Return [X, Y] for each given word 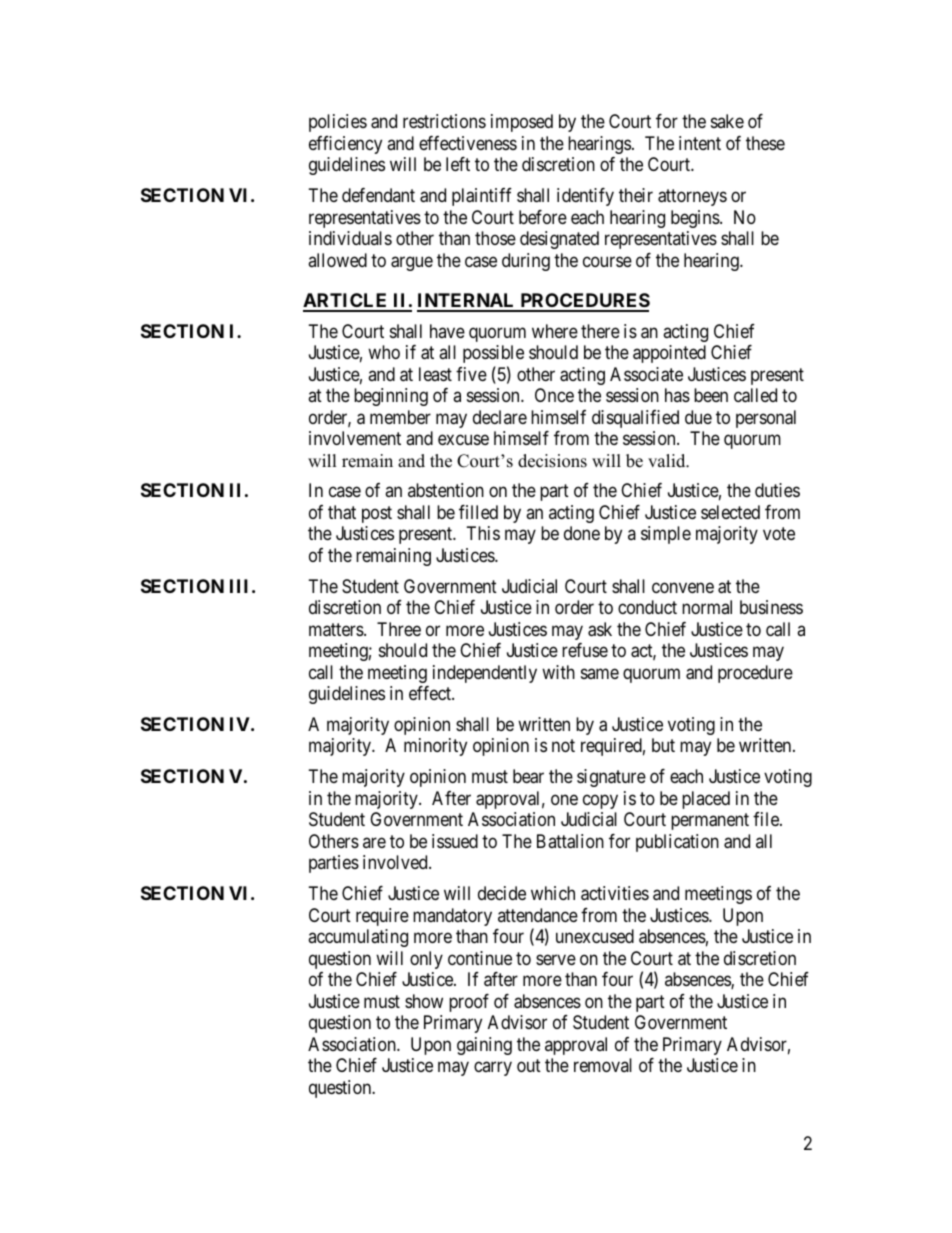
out [529, 1065]
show [424, 1001]
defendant [378, 195]
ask [600, 629]
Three [399, 629]
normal [707, 607]
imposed [522, 123]
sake [727, 121]
